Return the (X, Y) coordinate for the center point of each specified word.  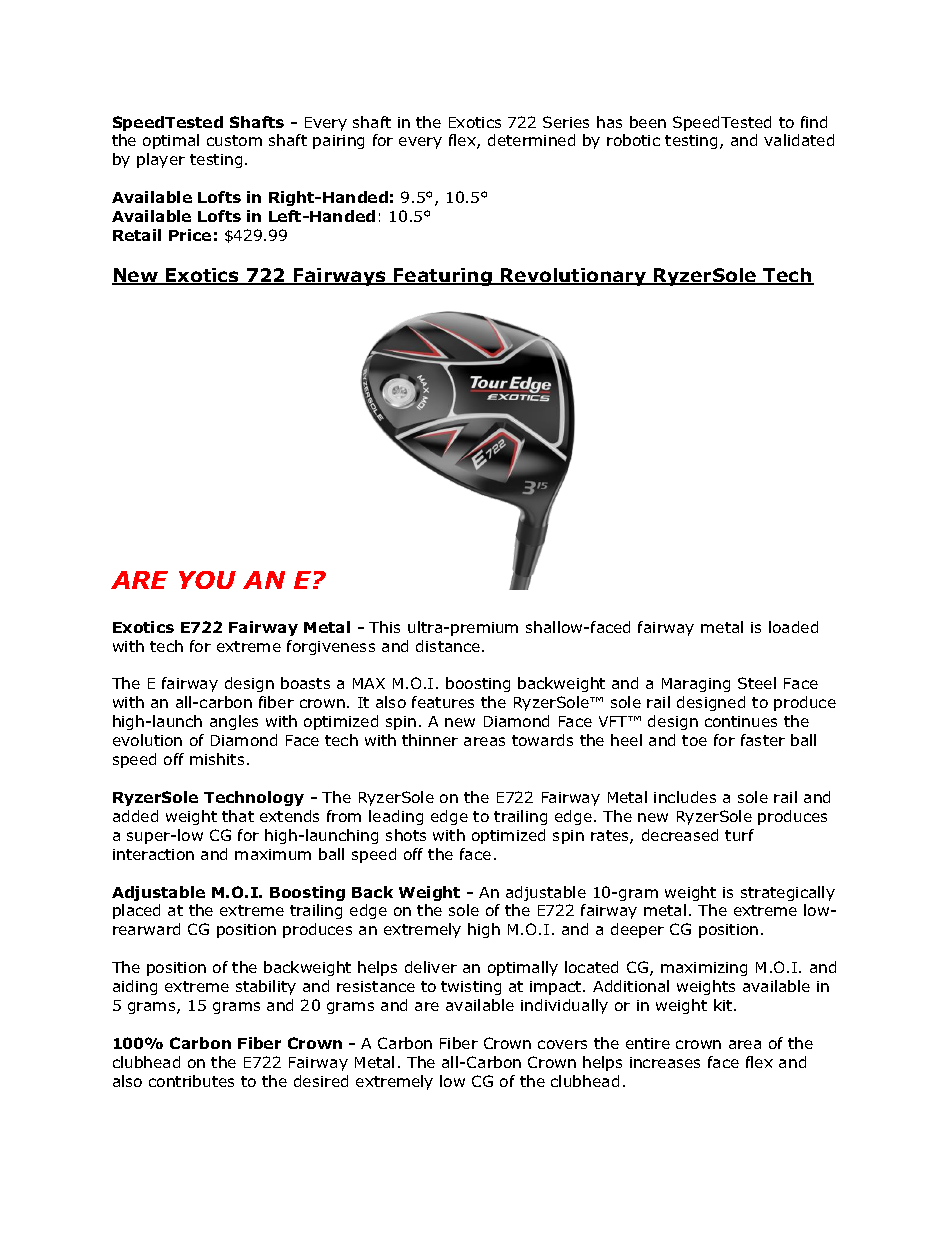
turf (739, 835)
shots (406, 835)
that (238, 816)
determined (531, 140)
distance (448, 646)
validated (799, 140)
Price (190, 235)
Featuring (443, 277)
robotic (633, 140)
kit (724, 1005)
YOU (207, 580)
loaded (793, 627)
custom (234, 140)
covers (562, 1044)
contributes (191, 1081)
